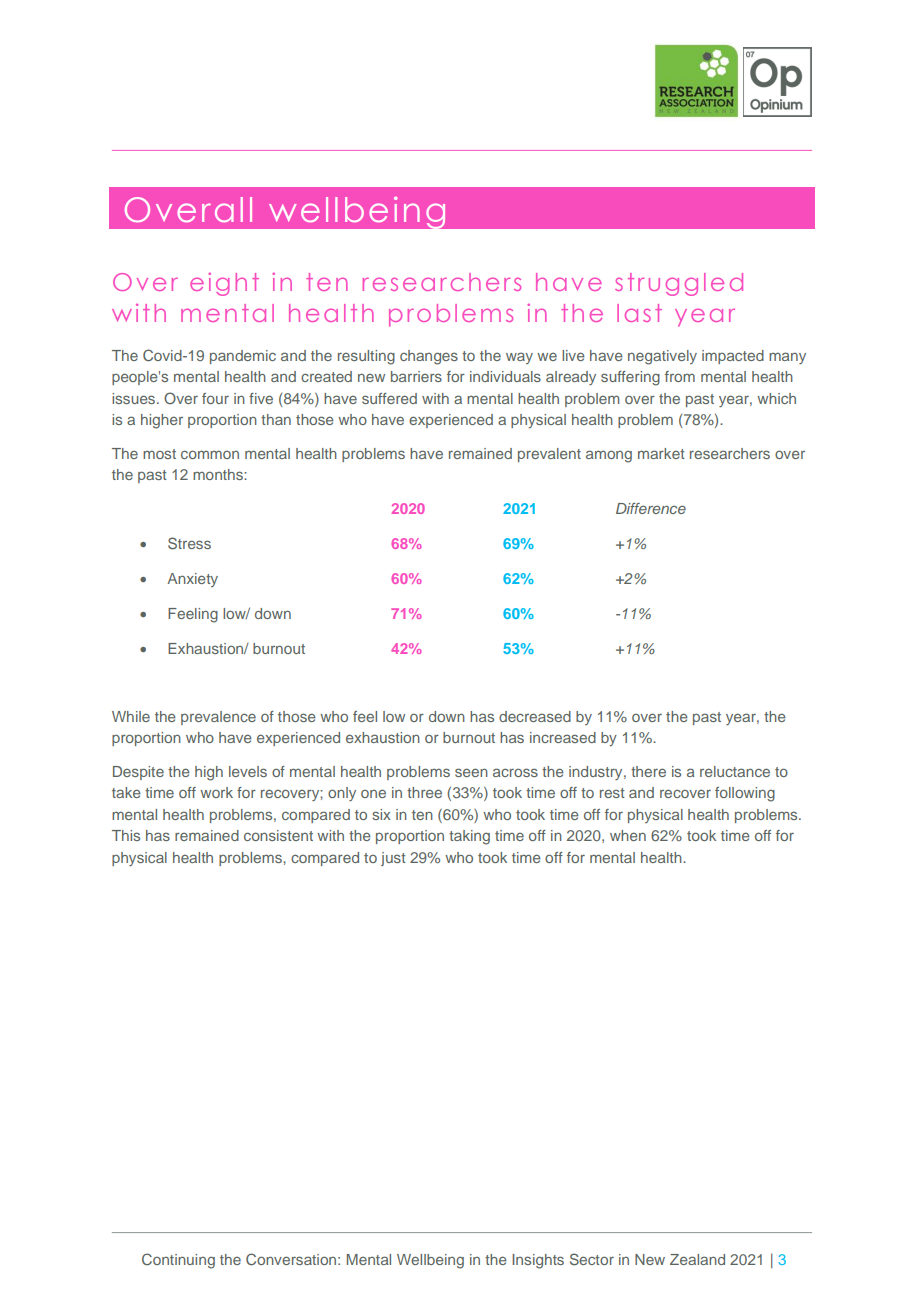 This image has width=924, height=1308. Describe the element at coordinates (651, 508) in the image. I see `Difference` at that location.
